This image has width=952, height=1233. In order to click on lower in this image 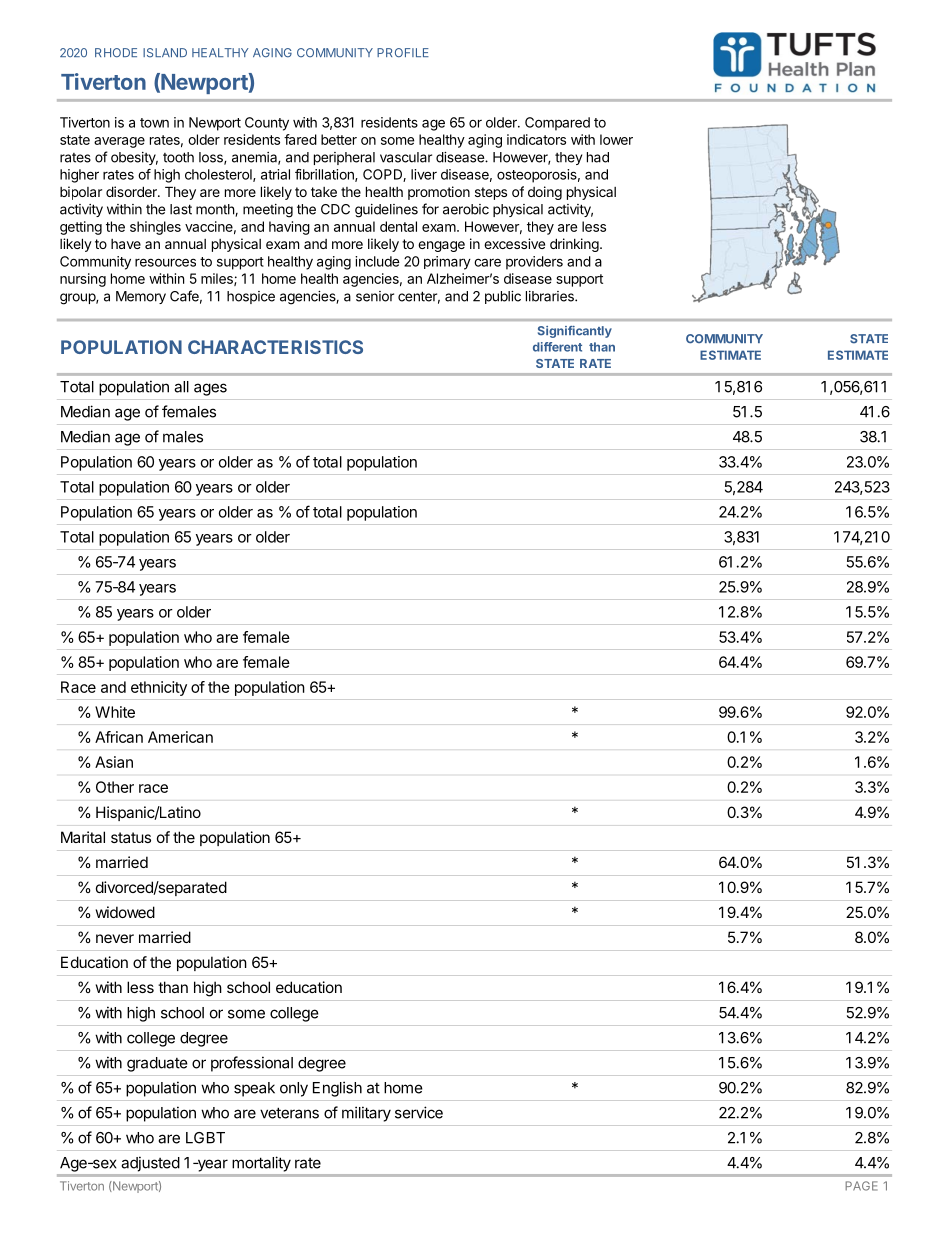, I will do `click(616, 139)`.
